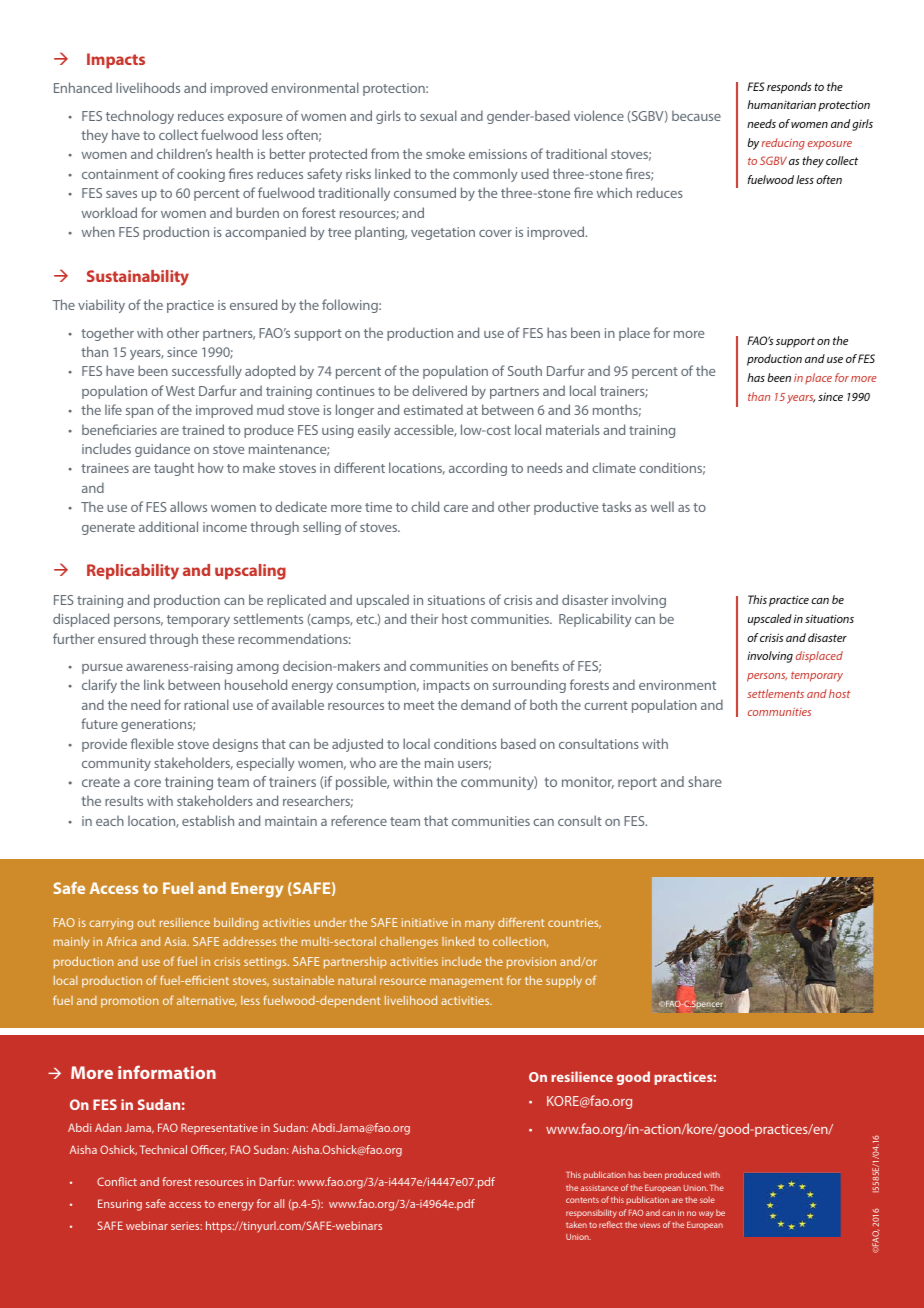 The image size is (924, 1308). Describe the element at coordinates (456, 508) in the page. I see `care` at that location.
